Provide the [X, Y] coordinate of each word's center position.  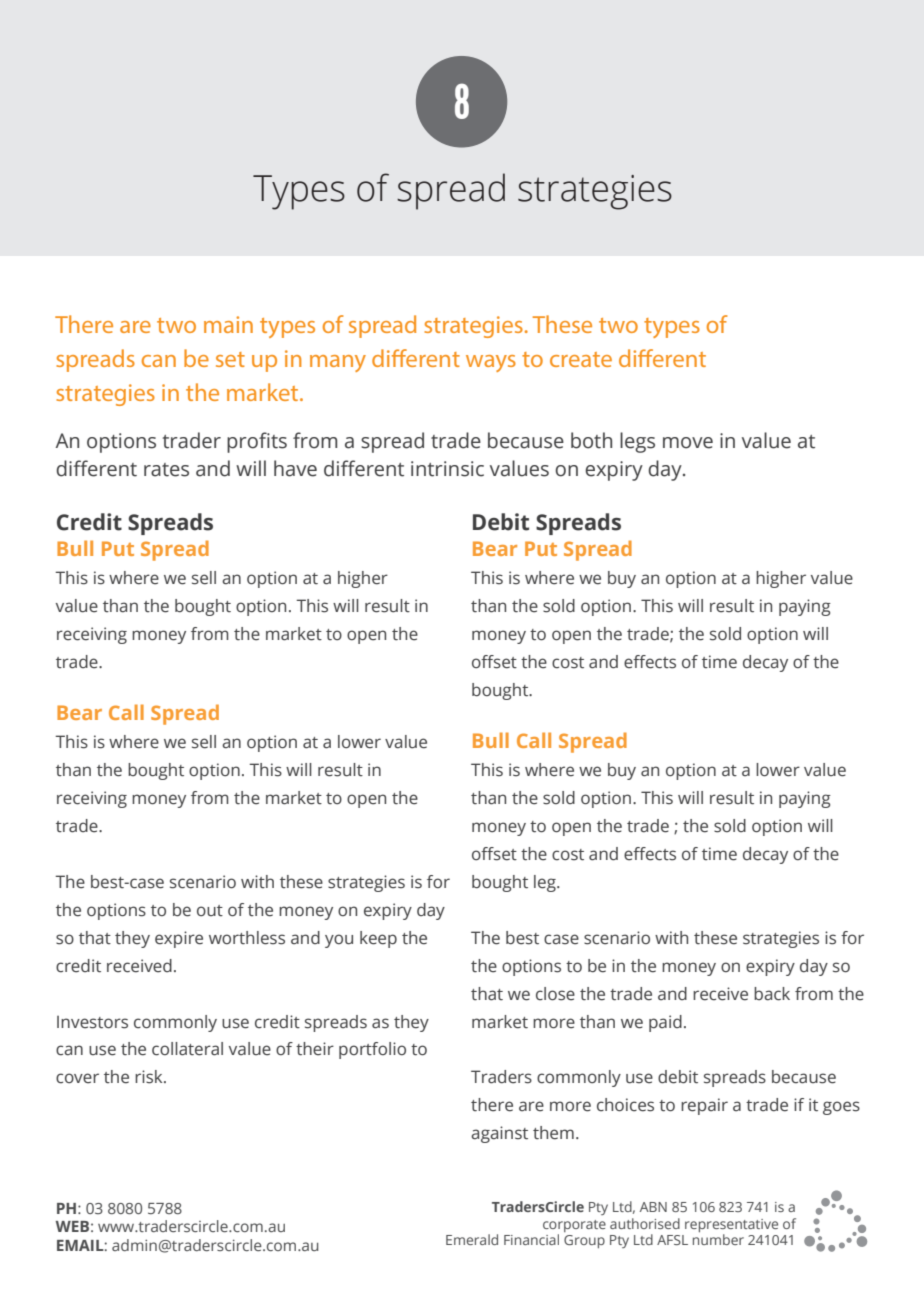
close [555, 994]
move [688, 443]
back [772, 994]
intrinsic [447, 469]
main [228, 324]
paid [665, 1023]
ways [491, 363]
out [210, 911]
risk [150, 1077]
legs [637, 442]
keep [378, 939]
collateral [187, 1049]
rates [166, 470]
